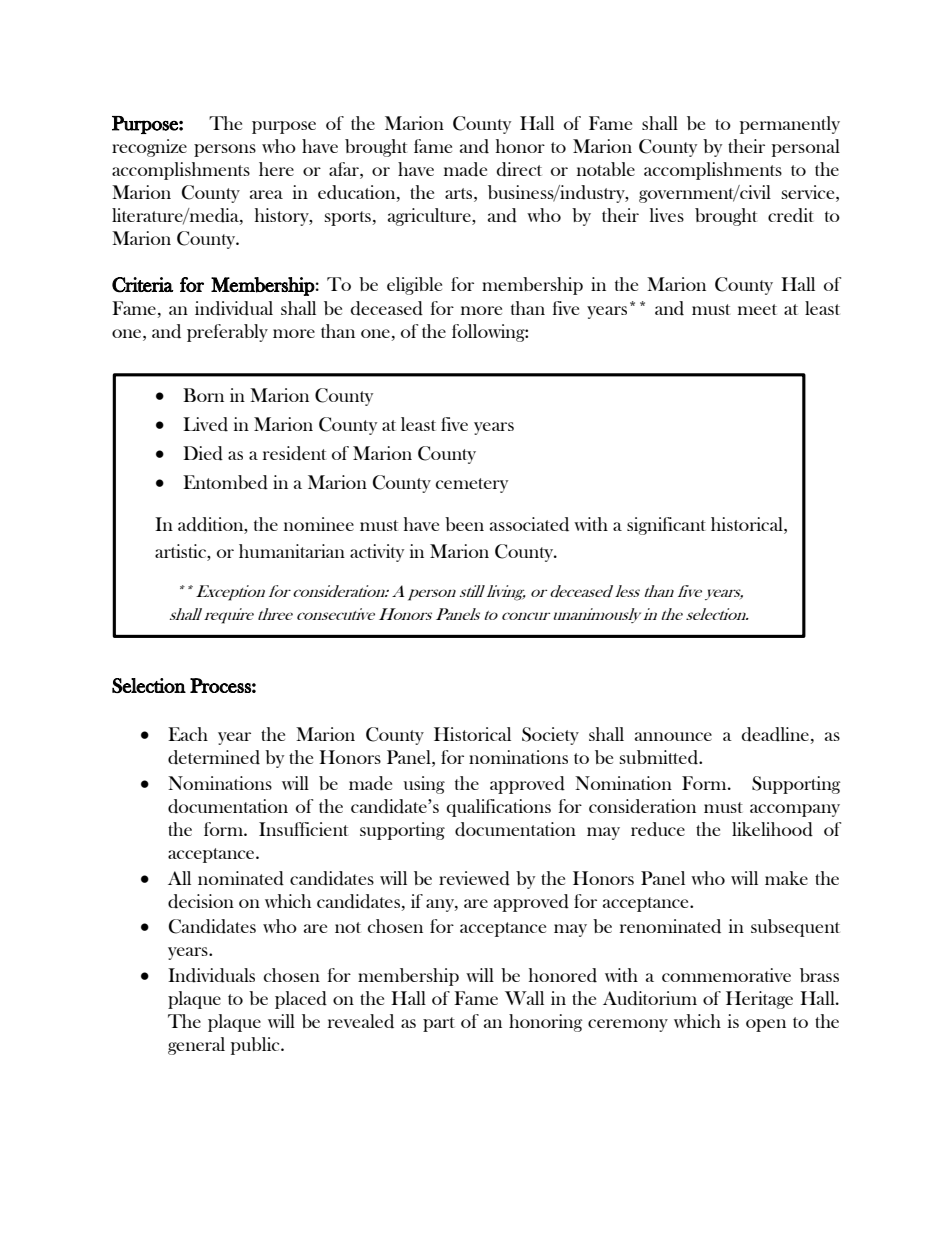 This image has height=1233, width=952. Describe the element at coordinates (439, 1024) in the image. I see `part` at that location.
